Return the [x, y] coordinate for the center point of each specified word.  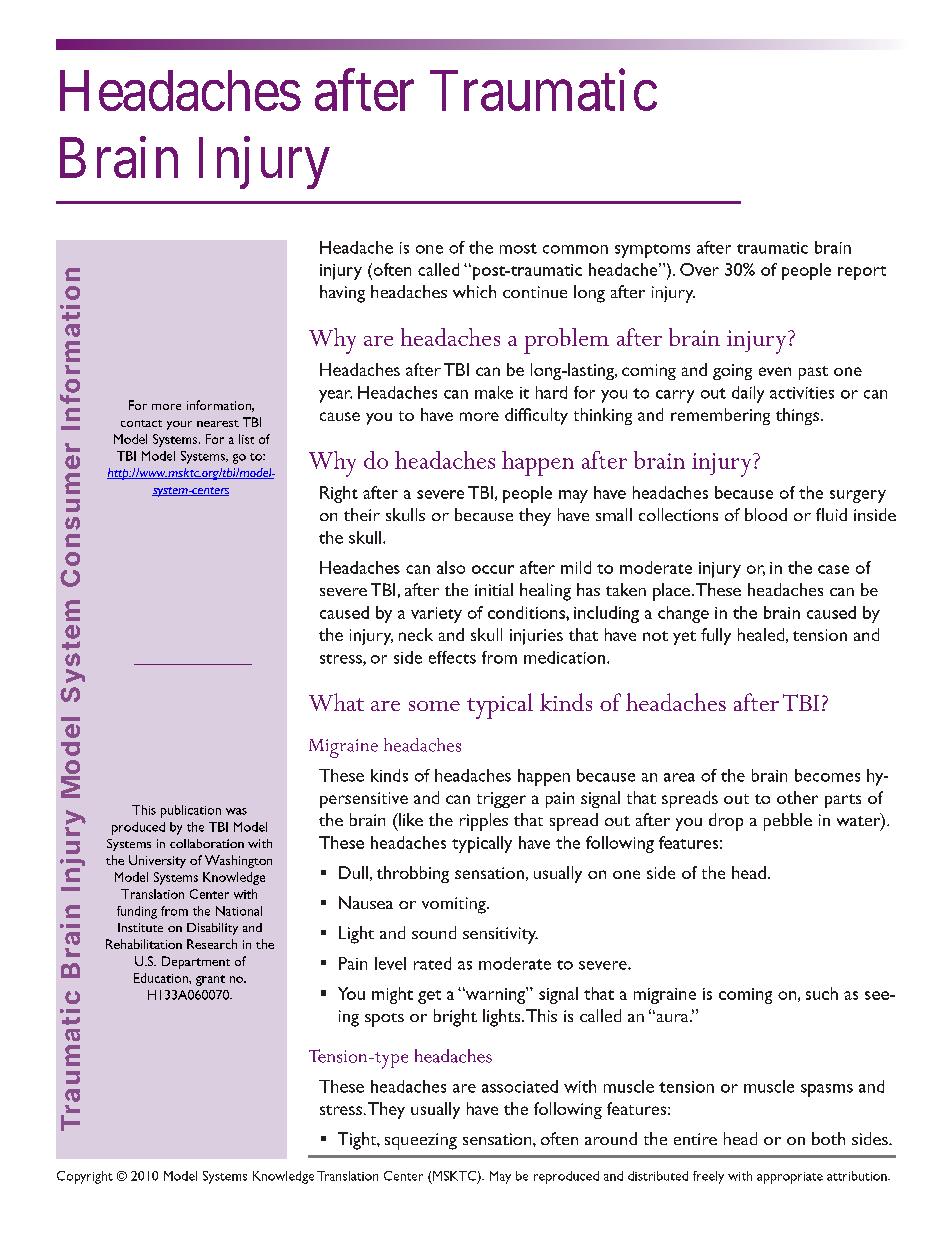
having [342, 294]
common [575, 249]
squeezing [421, 1141]
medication [564, 657]
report [862, 273]
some [434, 706]
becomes [827, 775]
